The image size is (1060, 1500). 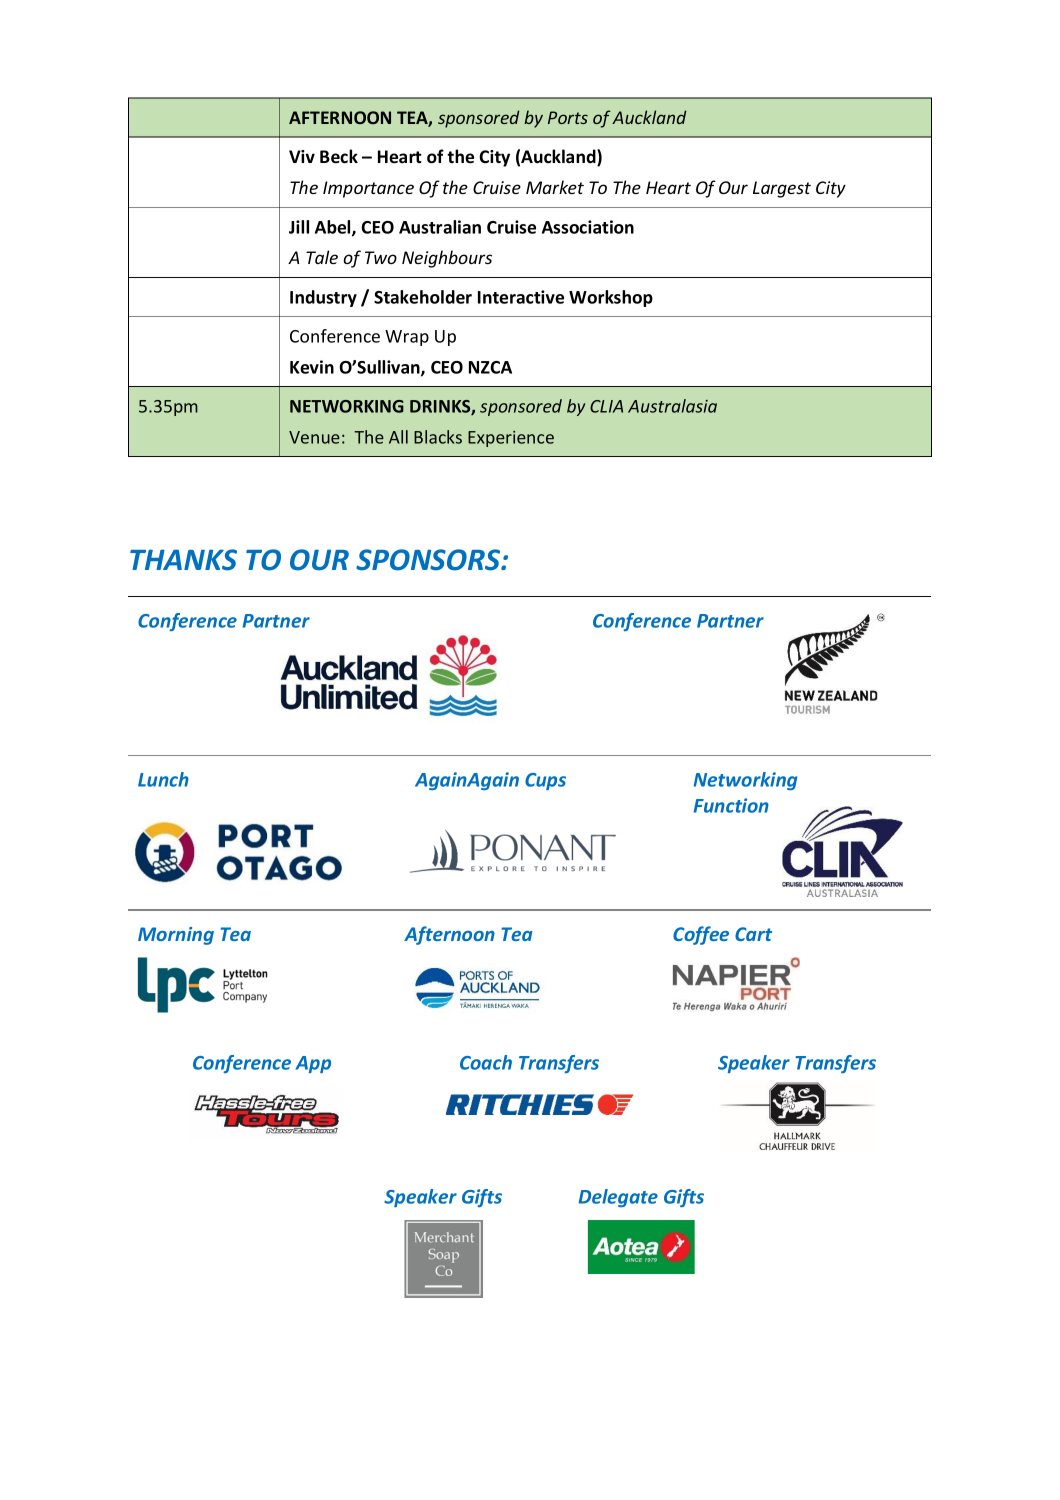 What do you see at coordinates (486, 1062) in the screenshot?
I see `Coach` at bounding box center [486, 1062].
